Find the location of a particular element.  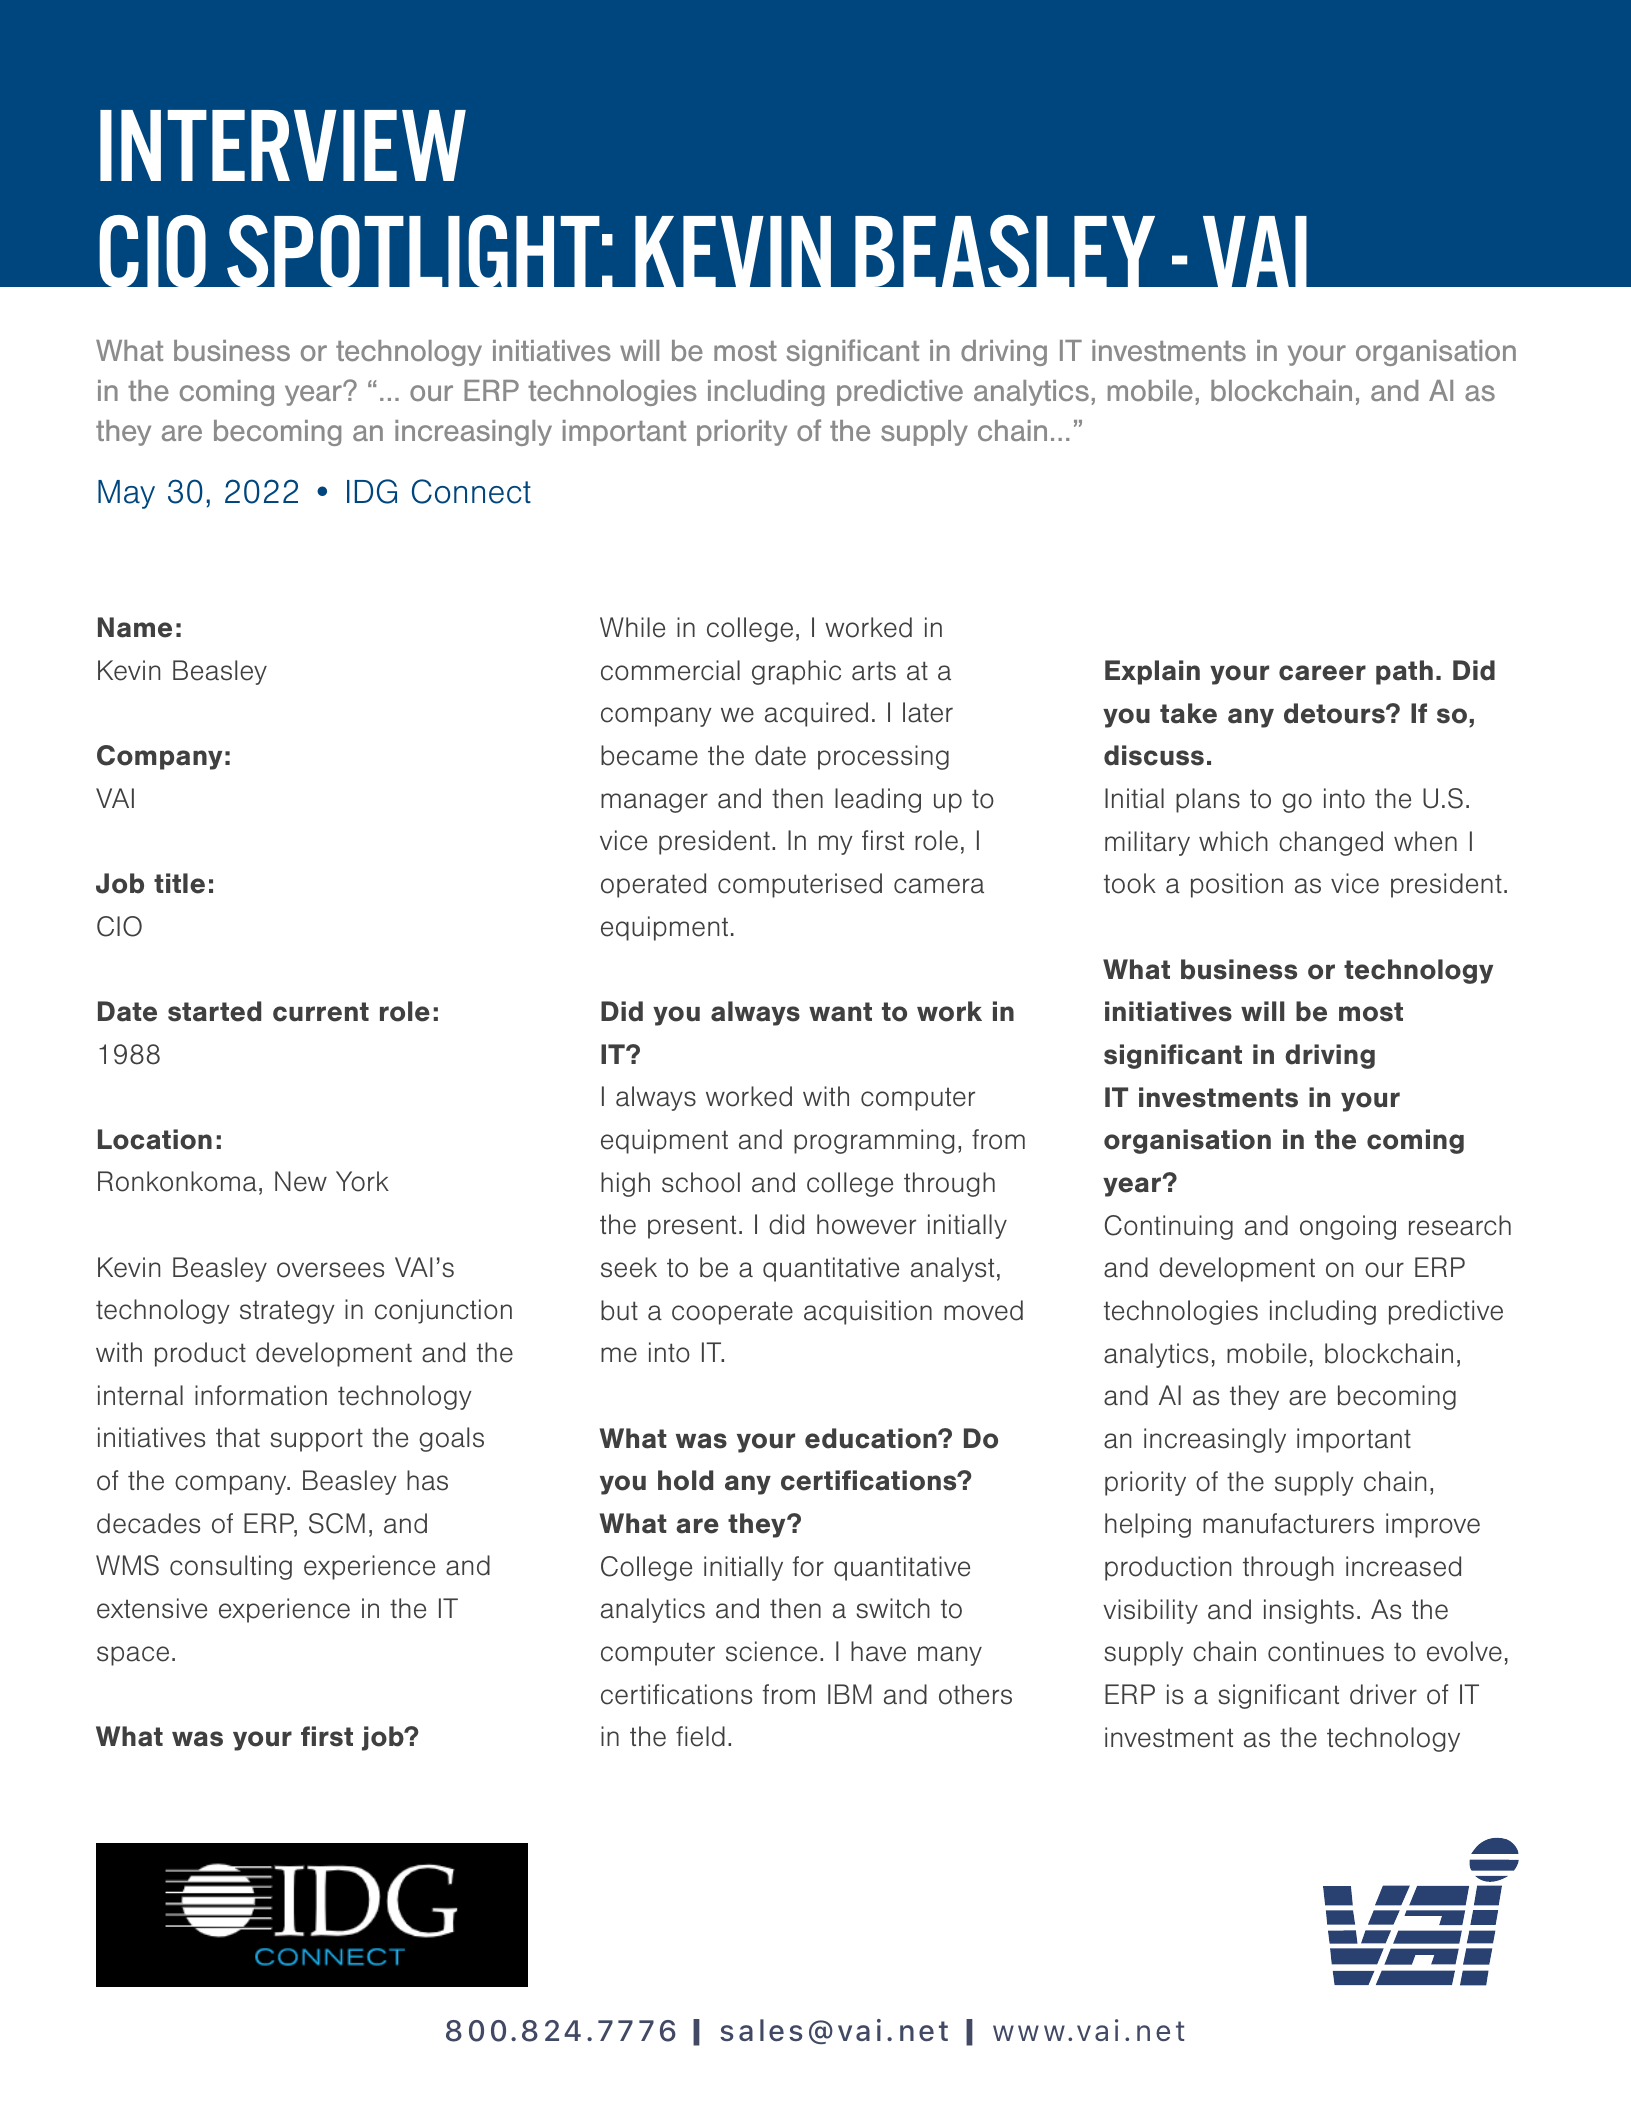

path is located at coordinates (1404, 672).
